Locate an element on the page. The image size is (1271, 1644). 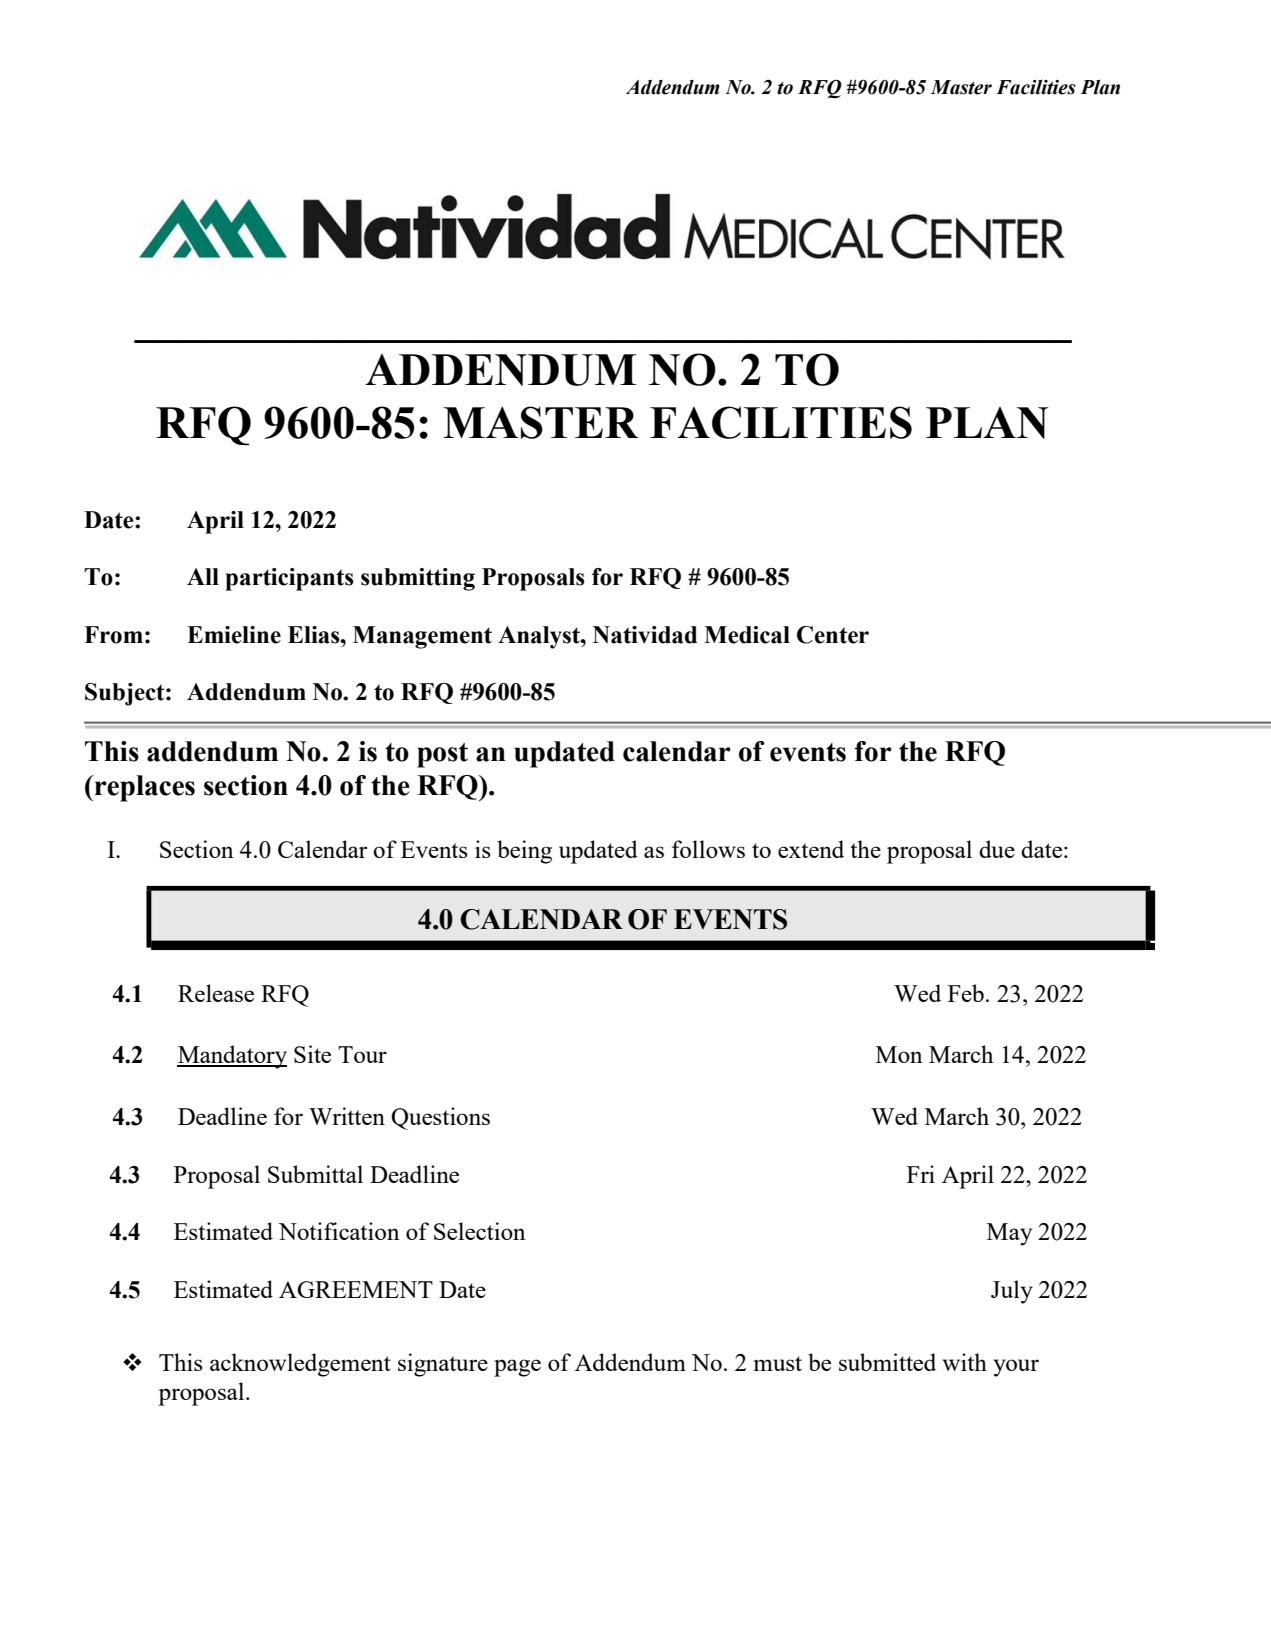
submitting is located at coordinates (418, 579).
